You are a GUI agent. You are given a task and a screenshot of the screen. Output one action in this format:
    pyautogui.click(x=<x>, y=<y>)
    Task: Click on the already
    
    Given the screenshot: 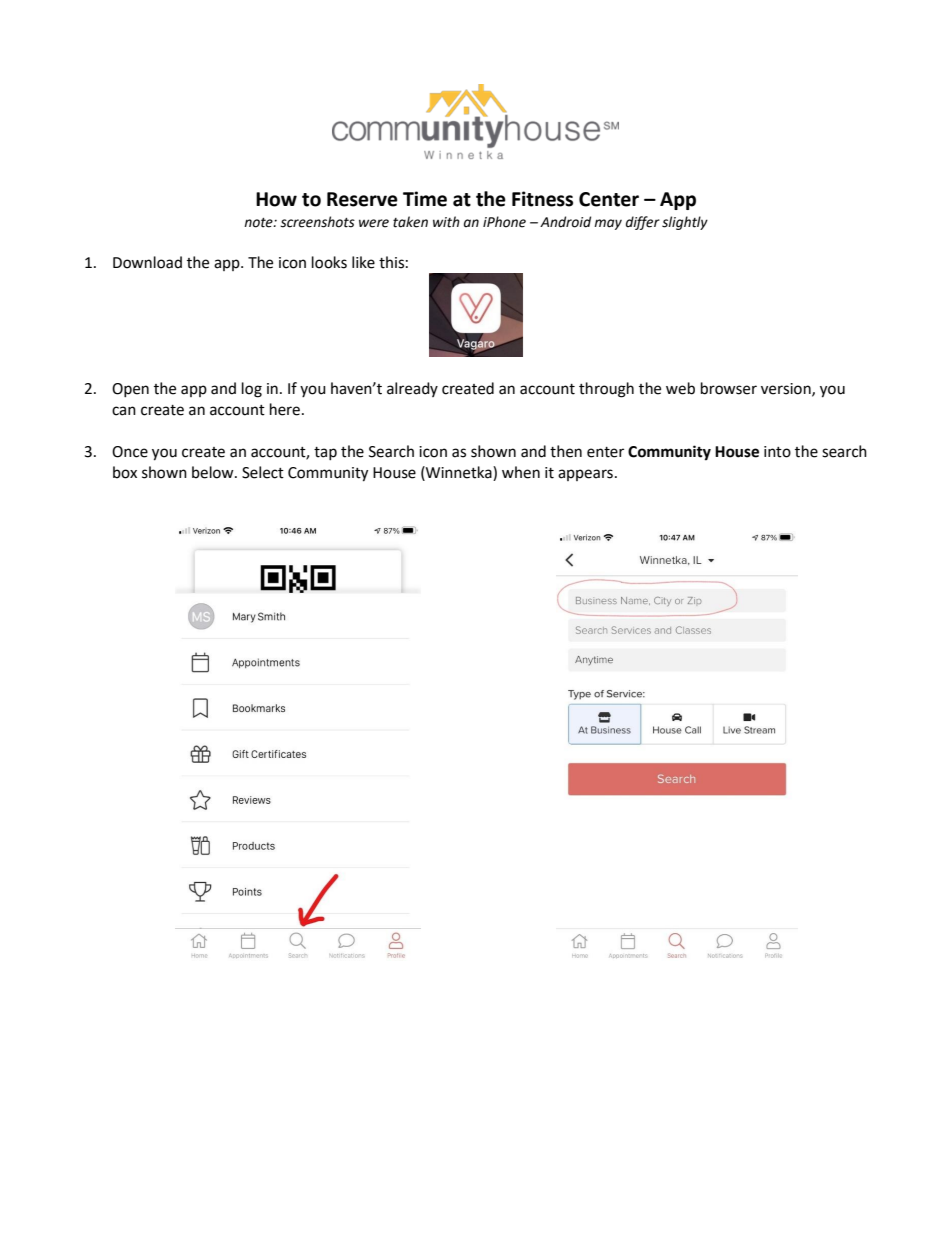 What is the action you would take?
    pyautogui.click(x=412, y=389)
